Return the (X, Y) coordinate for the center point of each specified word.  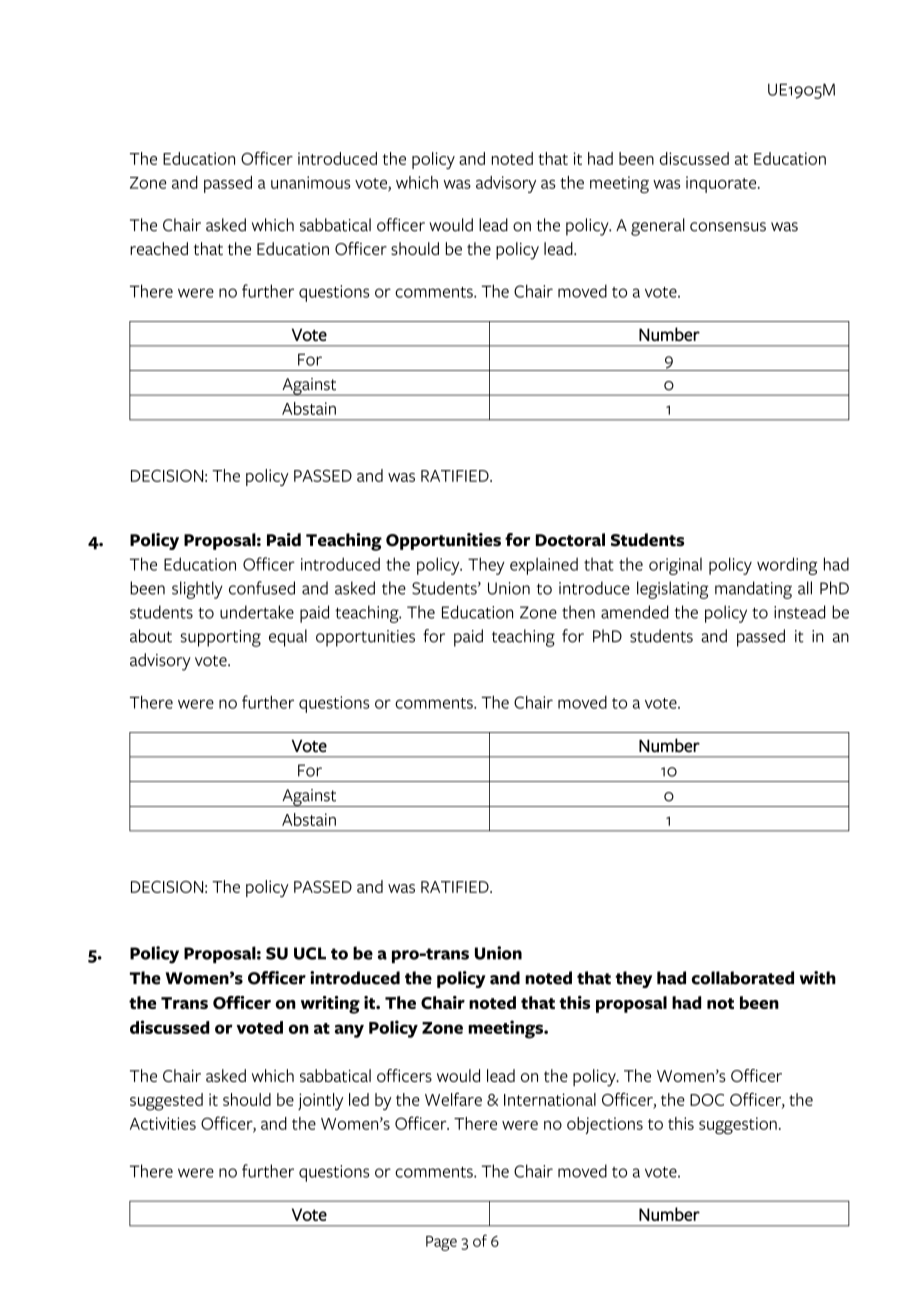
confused (262, 588)
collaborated (743, 978)
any (349, 1031)
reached (159, 248)
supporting (221, 638)
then (578, 612)
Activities (163, 1123)
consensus (728, 227)
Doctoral (570, 540)
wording (787, 566)
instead (799, 612)
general (658, 227)
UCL (310, 953)
